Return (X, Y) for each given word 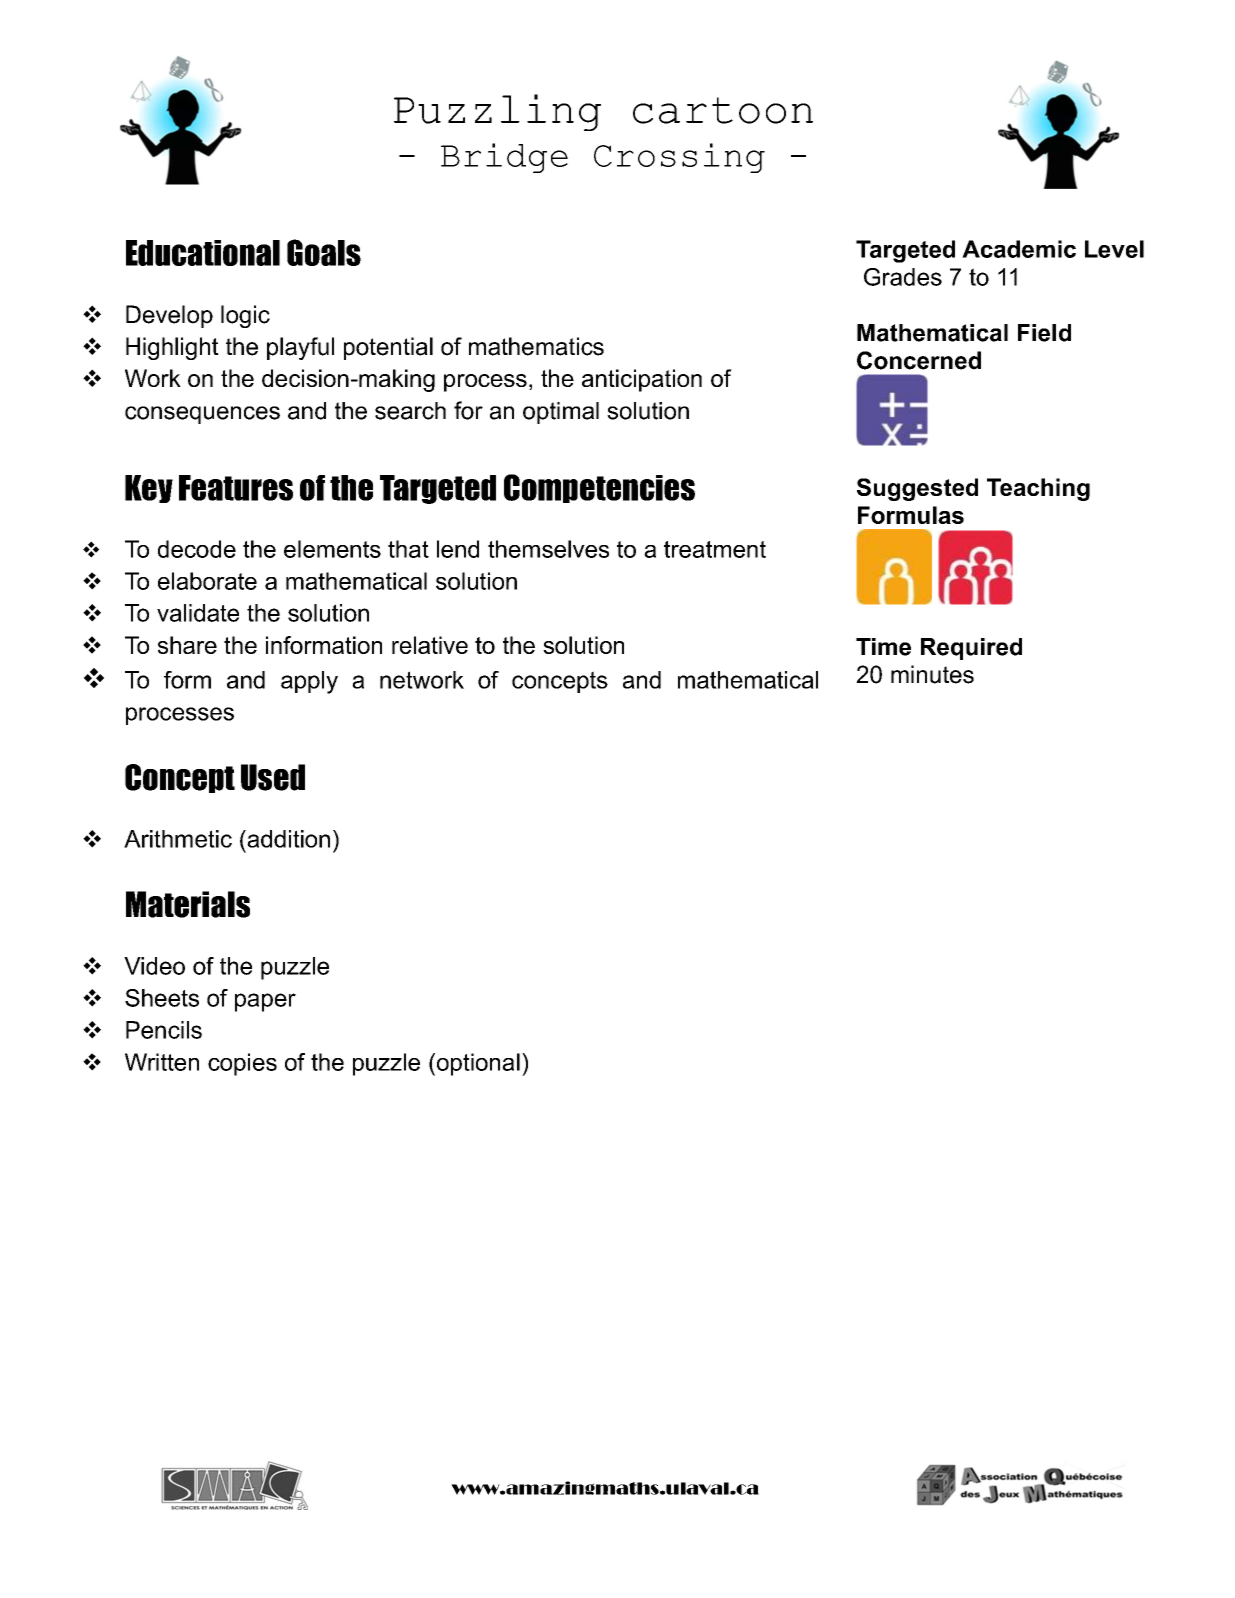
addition (287, 839)
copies (242, 1064)
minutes (932, 674)
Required (971, 649)
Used (273, 777)
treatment (715, 549)
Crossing (679, 158)
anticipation (642, 380)
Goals (324, 252)
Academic (1019, 249)
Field (1044, 333)
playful (300, 348)
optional (477, 1064)
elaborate (207, 581)
